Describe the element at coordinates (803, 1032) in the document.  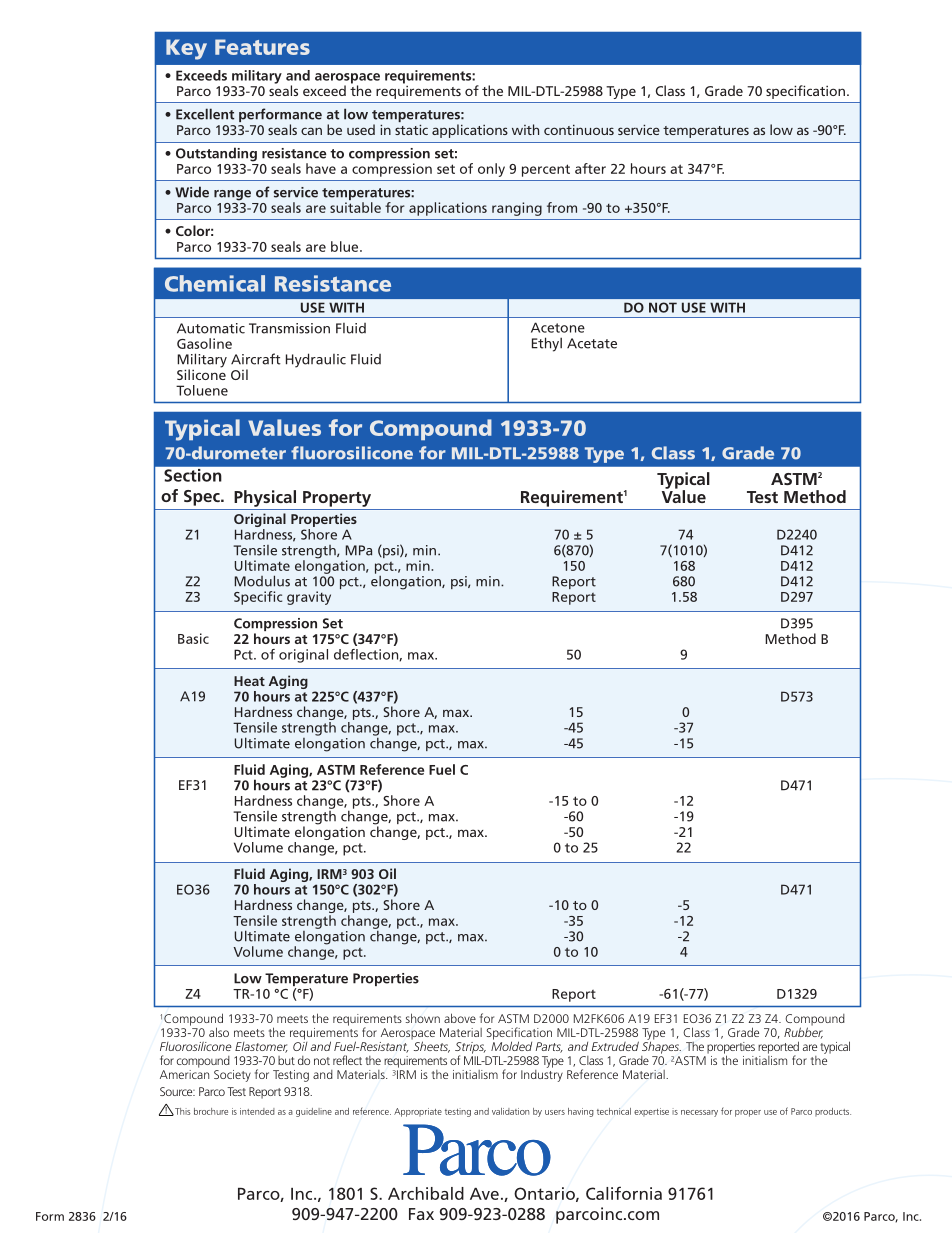
I see `Rubber` at that location.
